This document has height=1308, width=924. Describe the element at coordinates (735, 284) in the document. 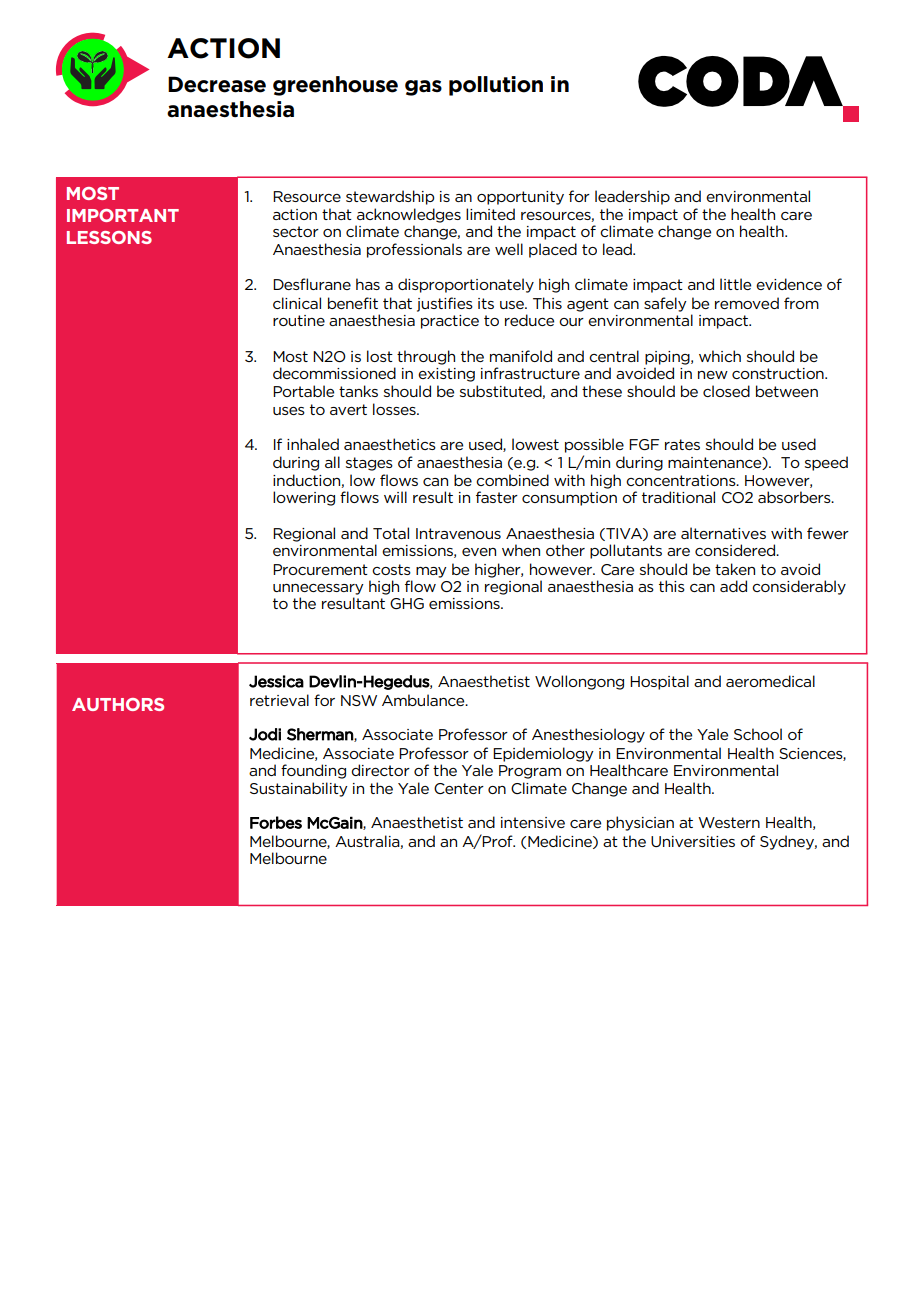

I see `little` at that location.
